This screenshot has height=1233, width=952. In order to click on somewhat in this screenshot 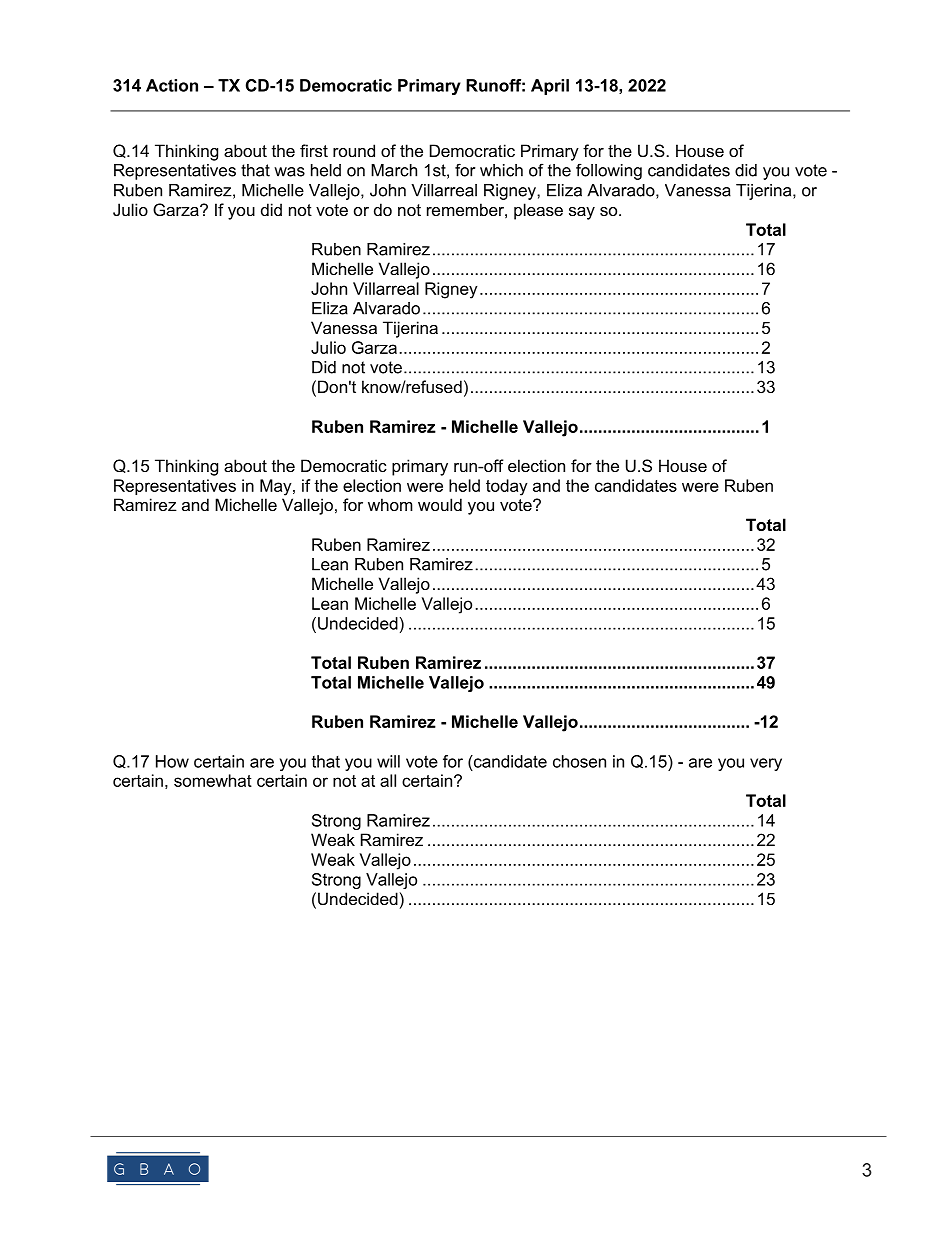, I will do `click(213, 780)`.
